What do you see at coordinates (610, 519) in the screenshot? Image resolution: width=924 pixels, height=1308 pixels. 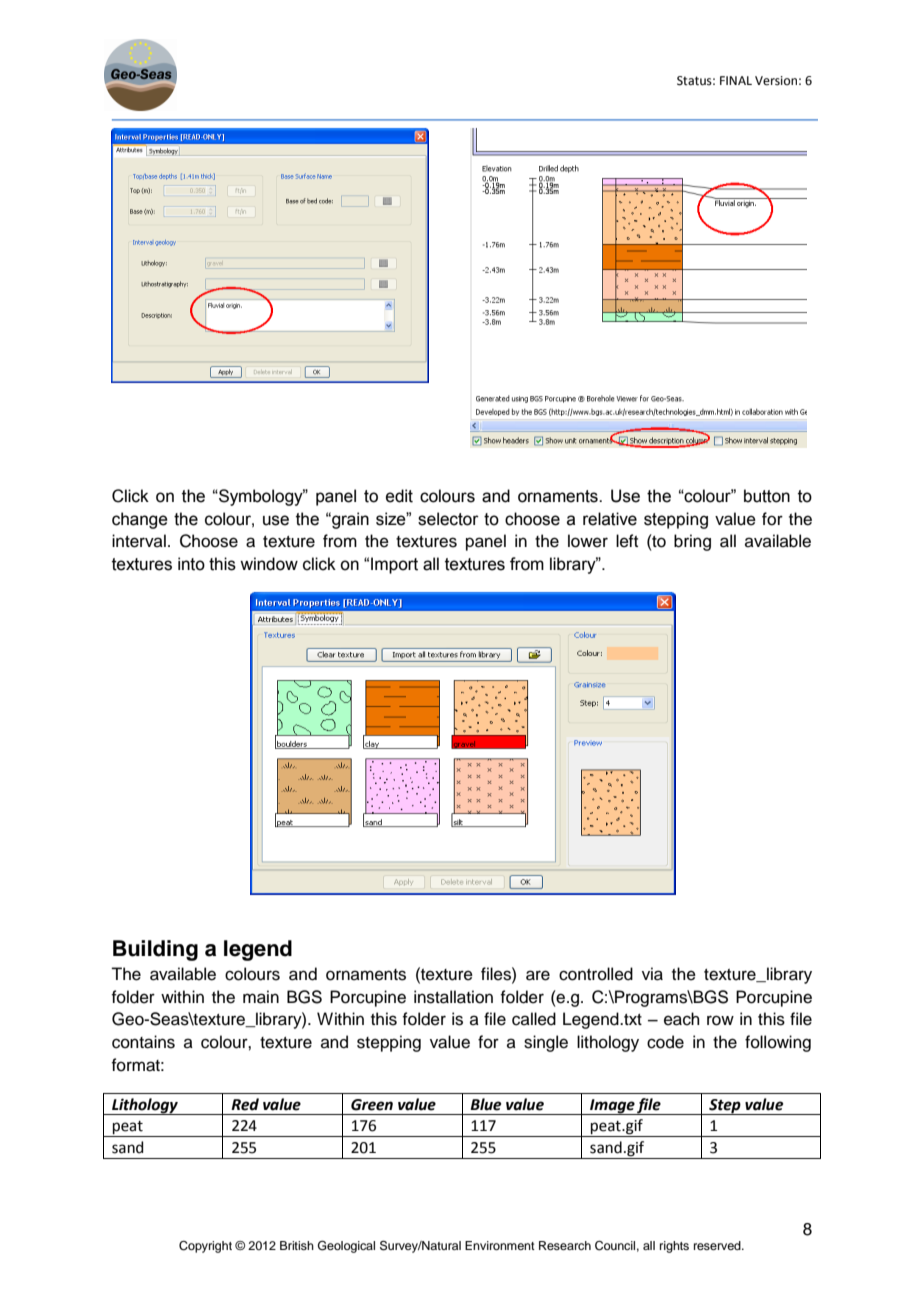 I see `relative` at bounding box center [610, 519].
